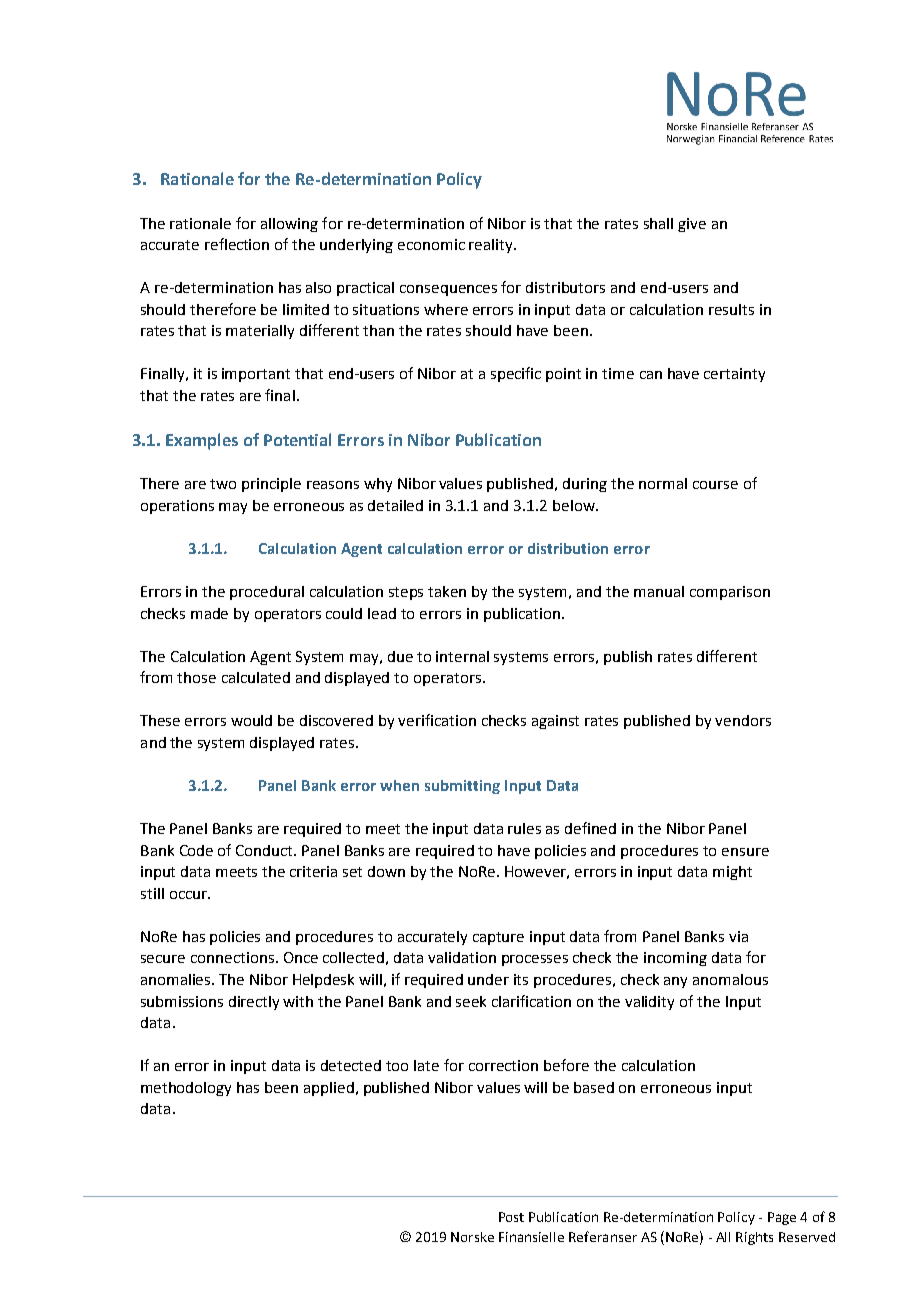  Describe the element at coordinates (743, 720) in the document. I see `vendors` at that location.
